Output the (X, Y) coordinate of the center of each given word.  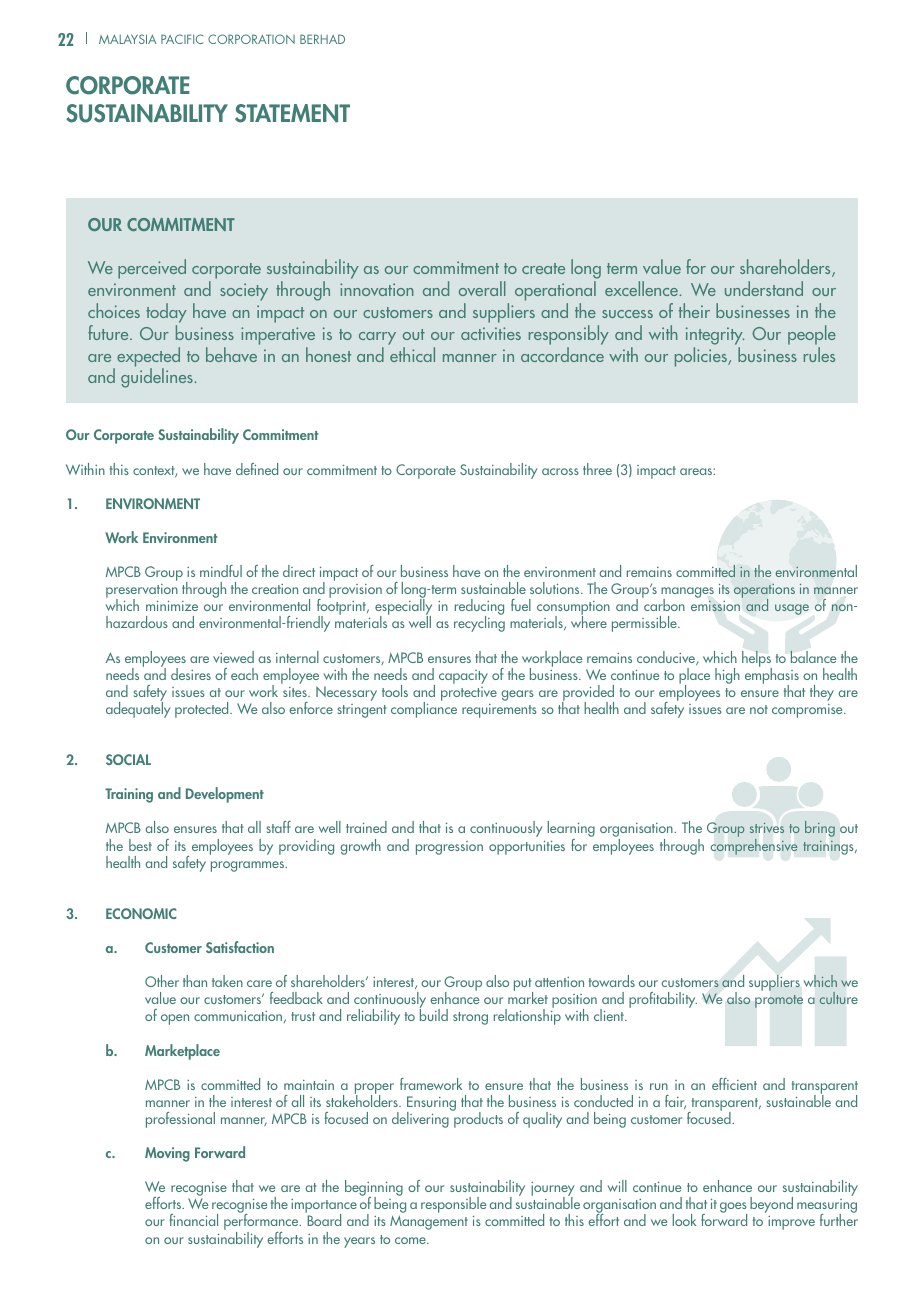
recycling (479, 623)
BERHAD (322, 39)
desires (191, 674)
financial (194, 1220)
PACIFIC (182, 39)
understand (764, 288)
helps (757, 660)
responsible (453, 1205)
